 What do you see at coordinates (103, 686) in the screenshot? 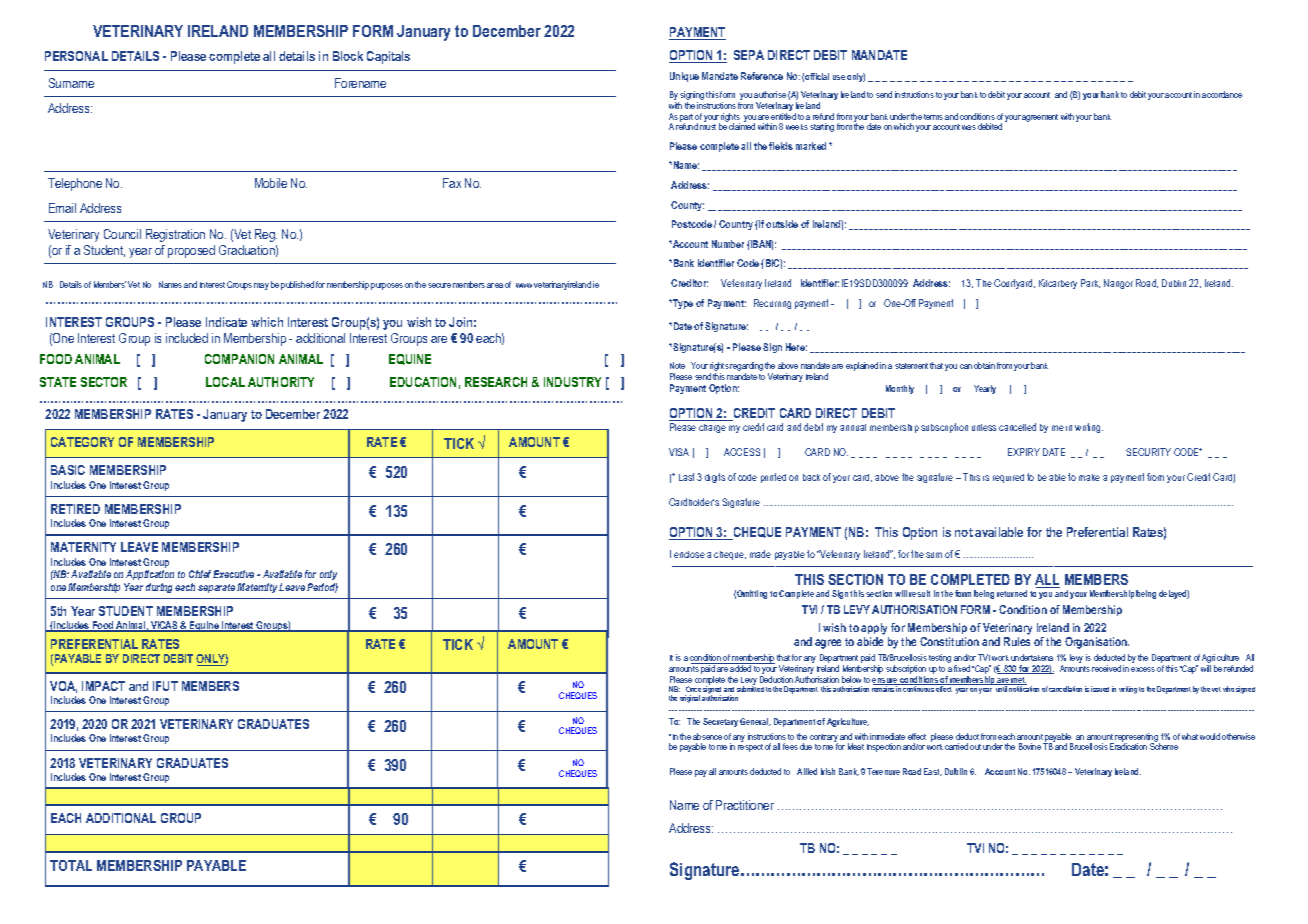
I see `IMPACT` at bounding box center [103, 686].
